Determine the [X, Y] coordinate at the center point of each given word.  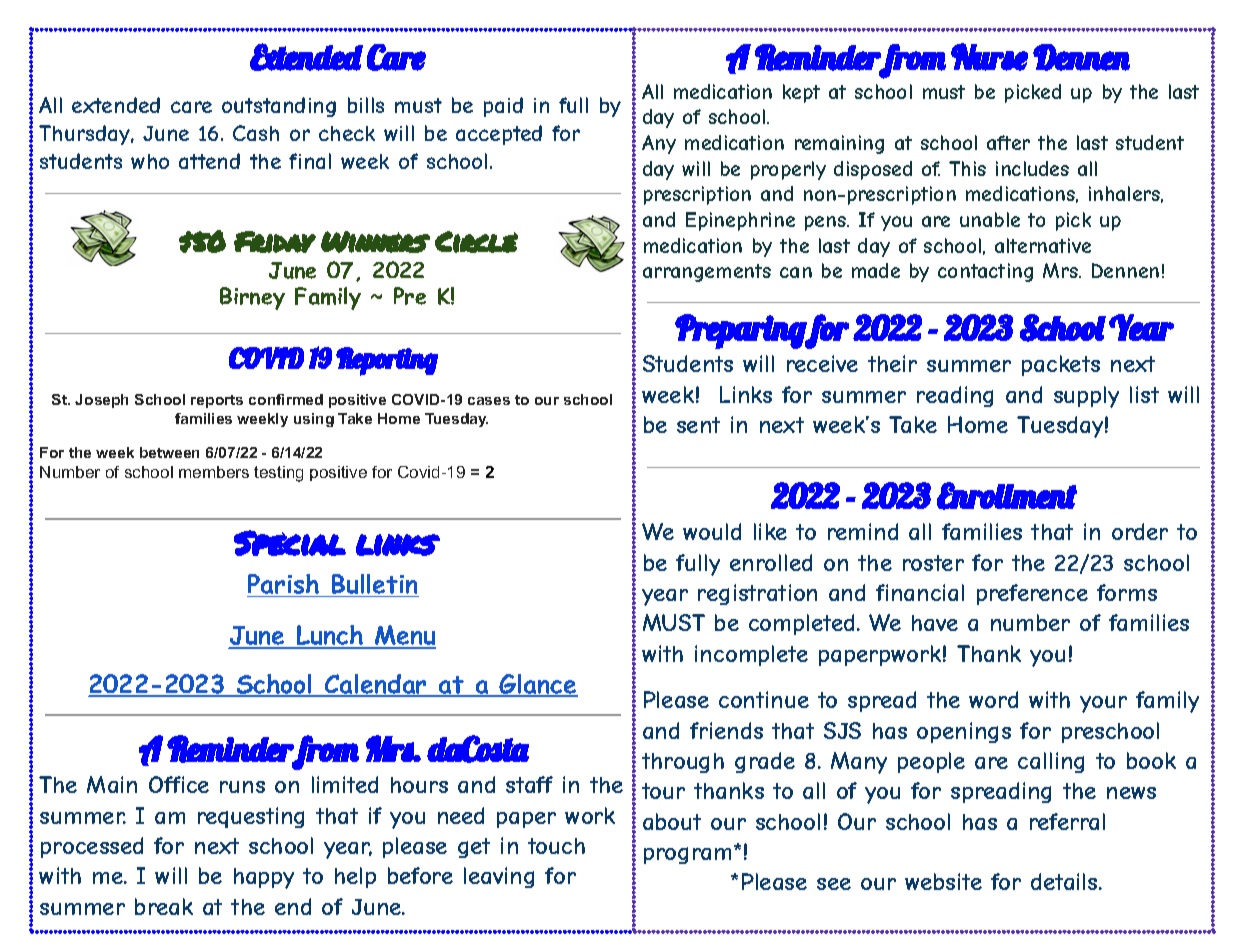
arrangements [707, 273]
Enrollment [1007, 496]
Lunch [330, 636]
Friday [275, 242]
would [712, 531]
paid [503, 107]
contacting [985, 272]
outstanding [279, 107]
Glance [538, 685]
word [993, 699]
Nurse [989, 57]
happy [264, 878]
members [214, 472]
